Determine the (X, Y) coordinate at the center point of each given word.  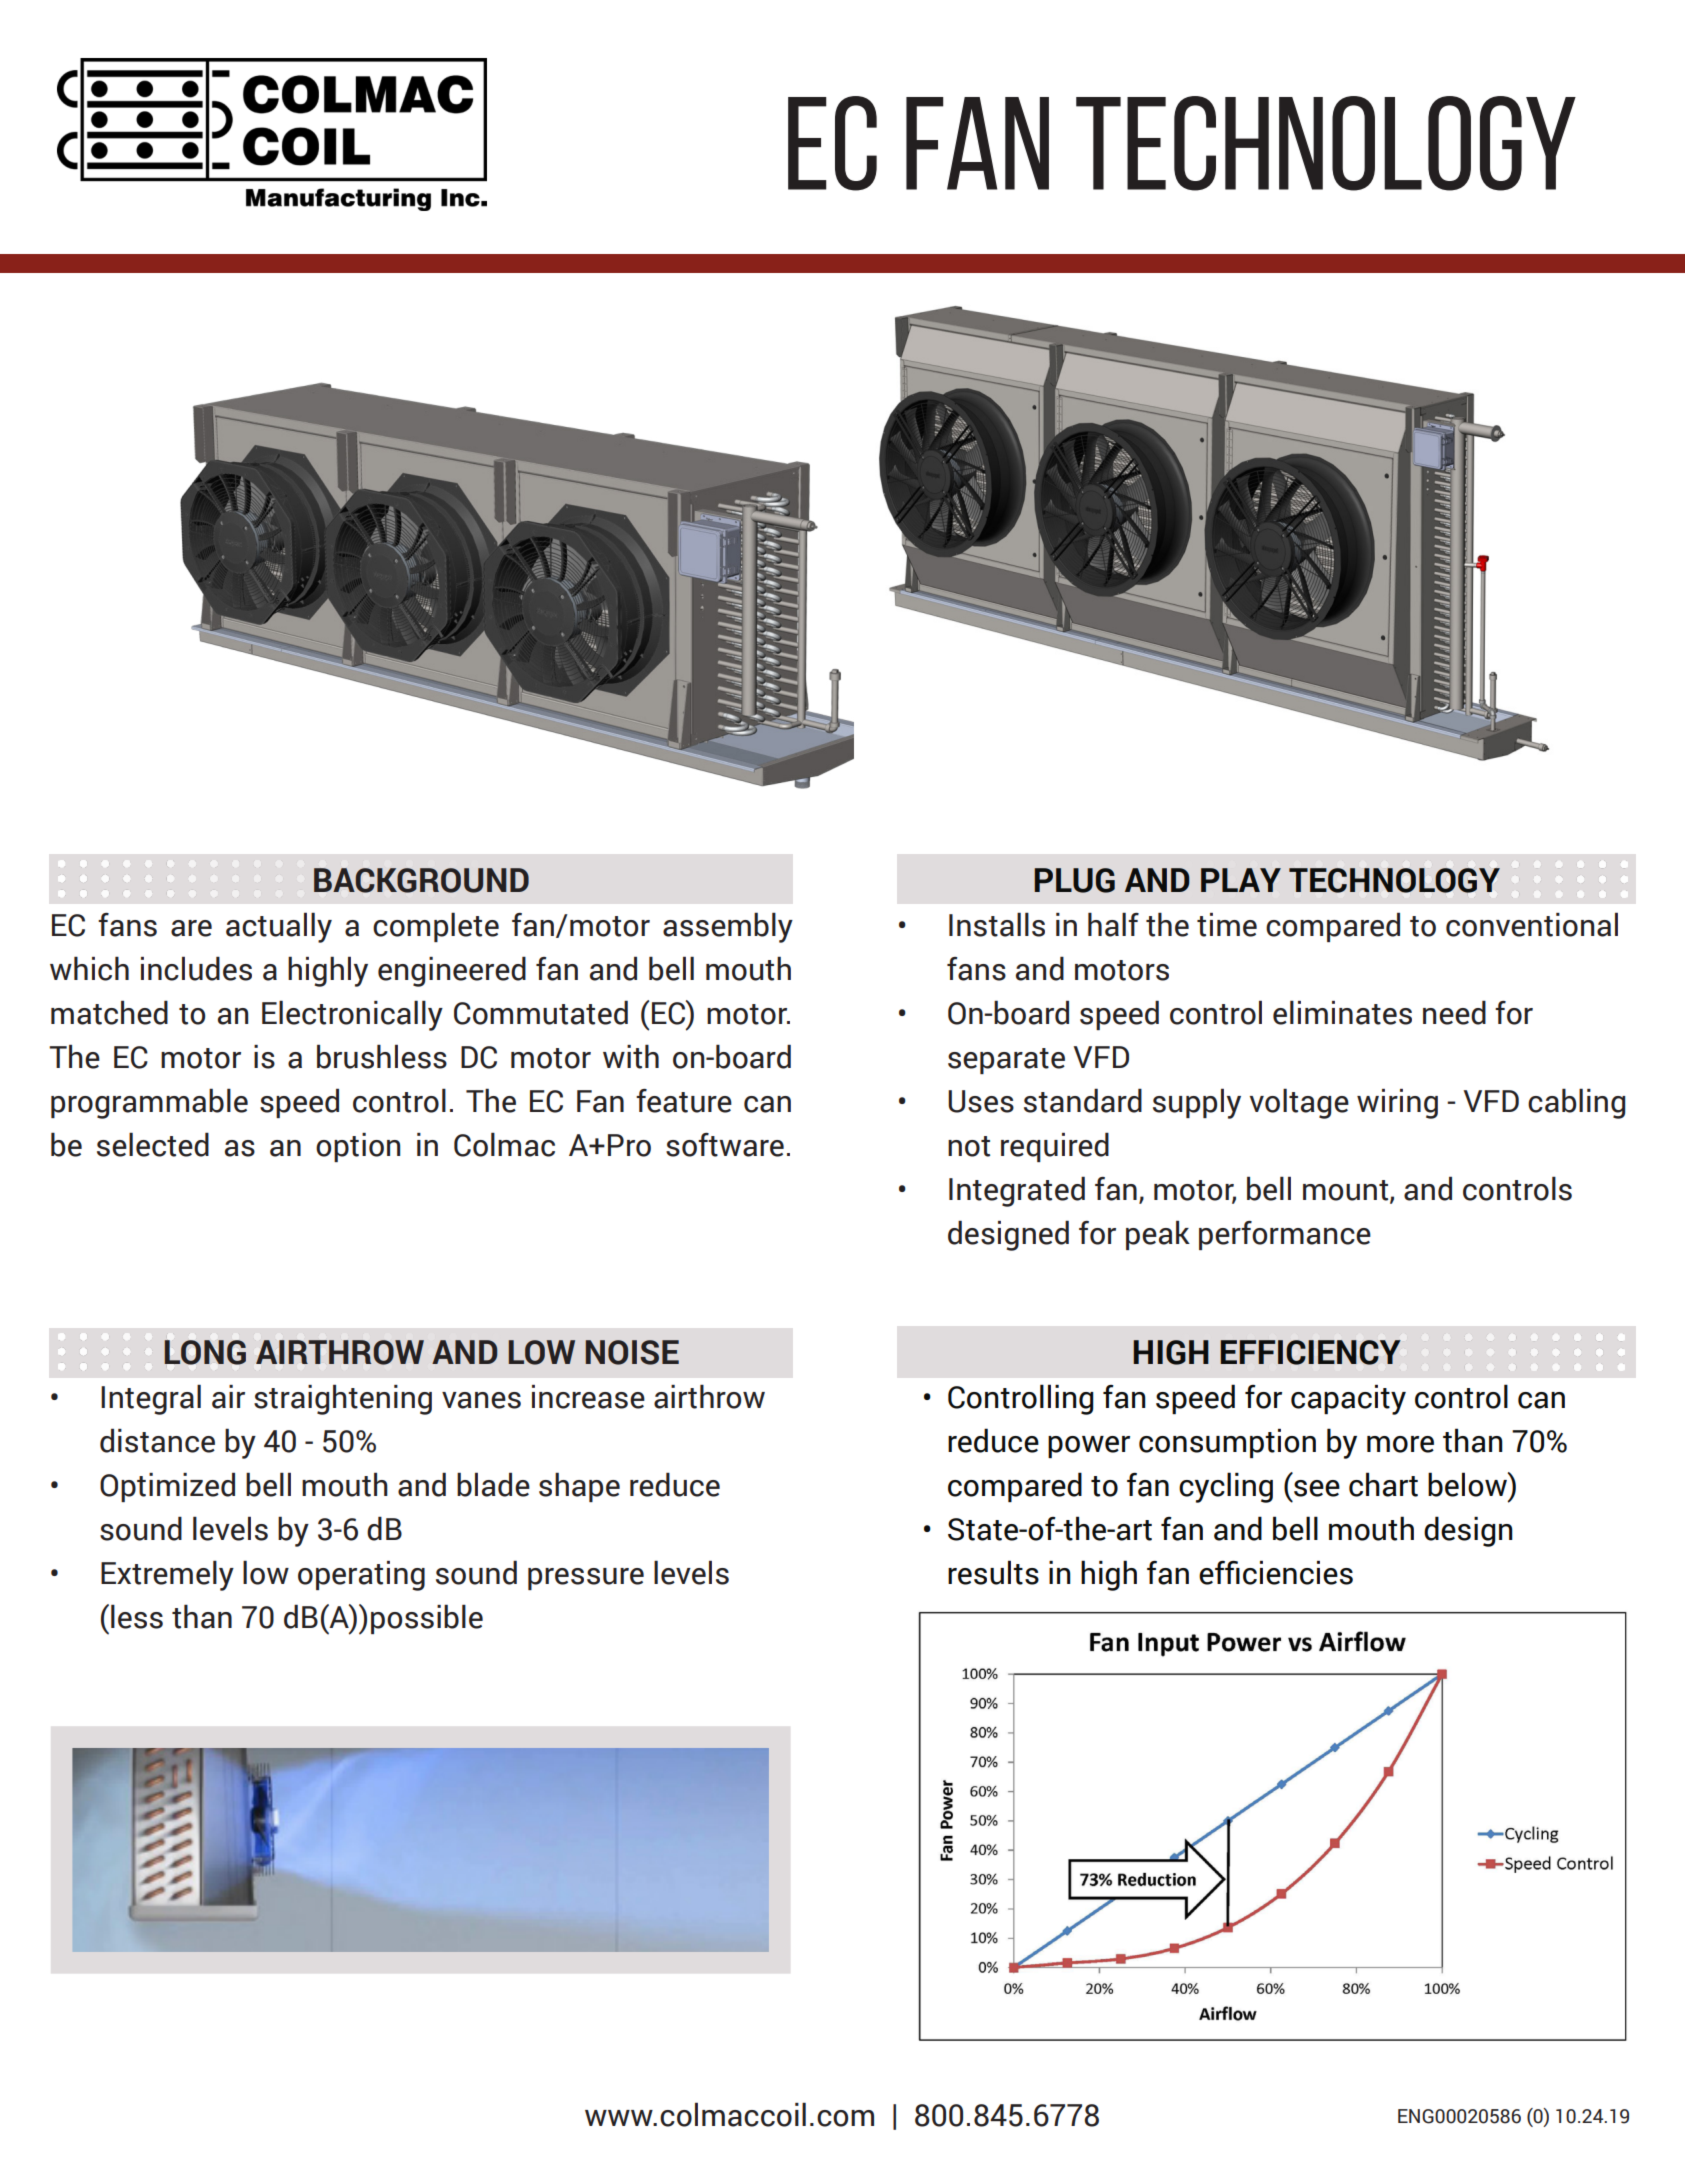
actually (279, 927)
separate (1006, 1061)
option (358, 1147)
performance (1285, 1235)
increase (588, 1397)
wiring (1397, 1104)
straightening (343, 1399)
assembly (728, 927)
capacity (1348, 1400)
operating (361, 1576)
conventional (1532, 924)
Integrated (1017, 1191)
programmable (149, 1103)
